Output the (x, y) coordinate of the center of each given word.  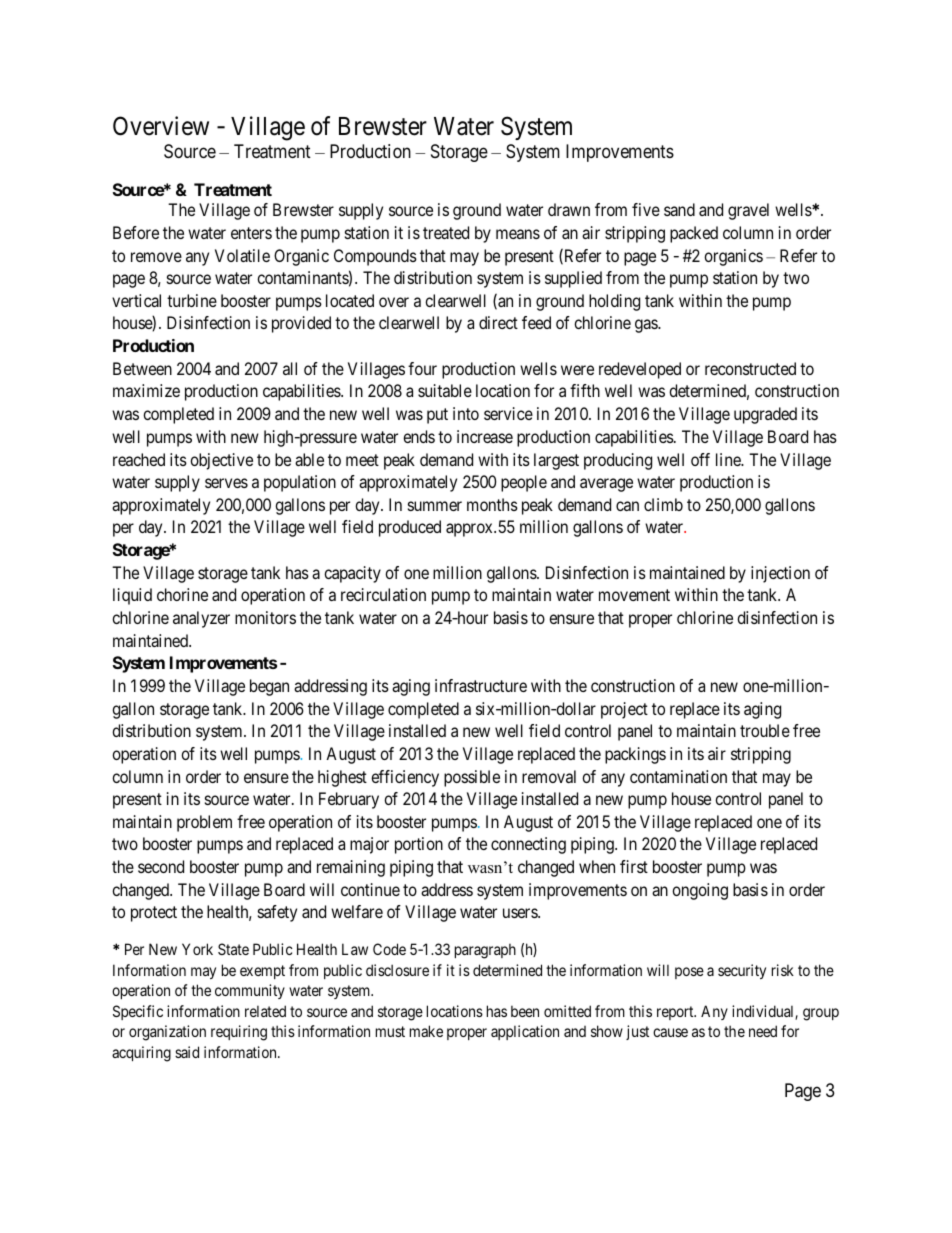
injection (780, 574)
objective (221, 461)
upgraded (765, 415)
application (525, 1032)
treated (446, 232)
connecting (528, 845)
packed (694, 234)
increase (485, 436)
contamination (678, 776)
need (763, 1031)
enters (251, 233)
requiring (239, 1033)
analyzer (201, 619)
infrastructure (481, 685)
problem (204, 823)
